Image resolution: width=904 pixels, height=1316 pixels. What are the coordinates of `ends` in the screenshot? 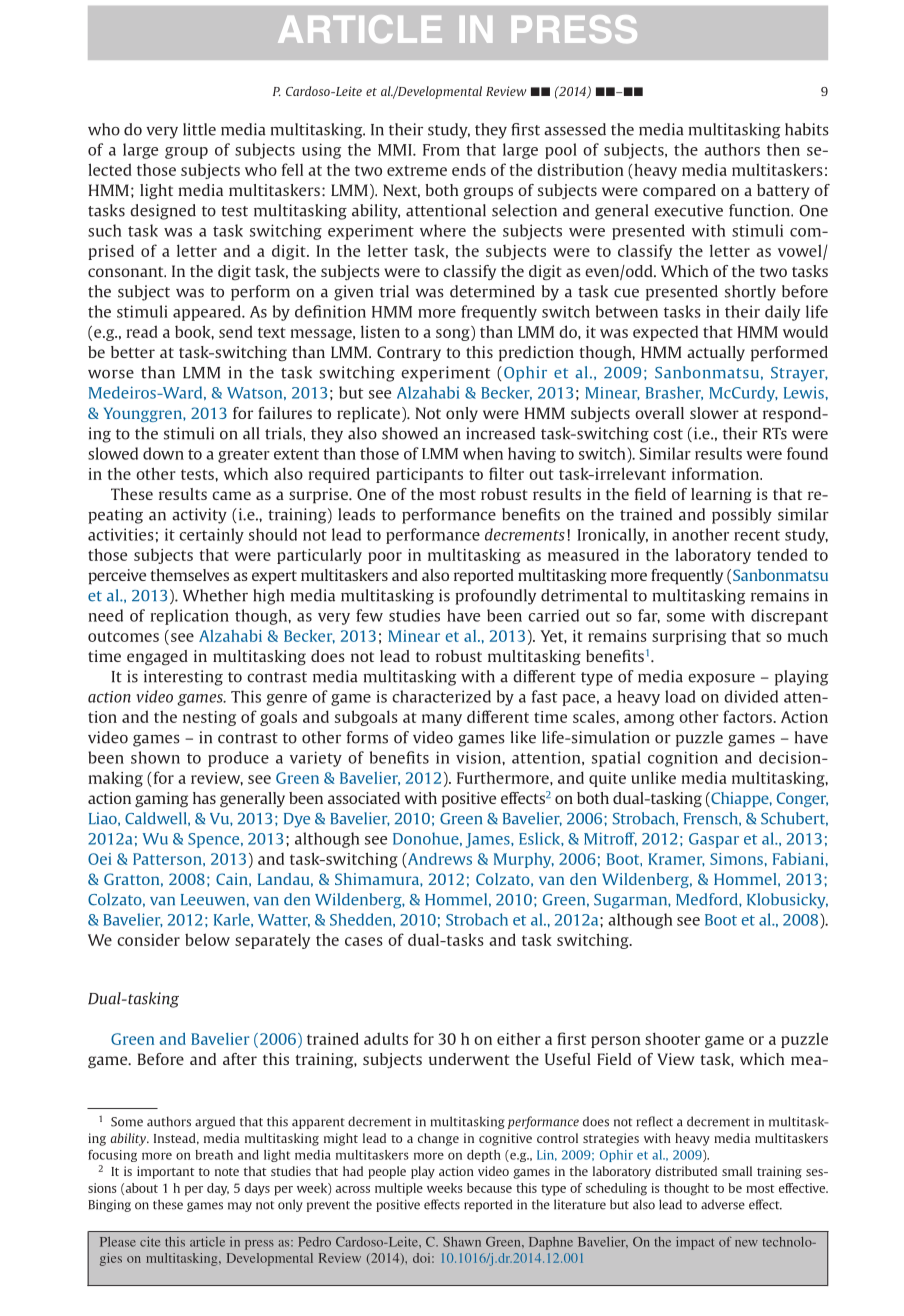 It's located at (469, 169).
